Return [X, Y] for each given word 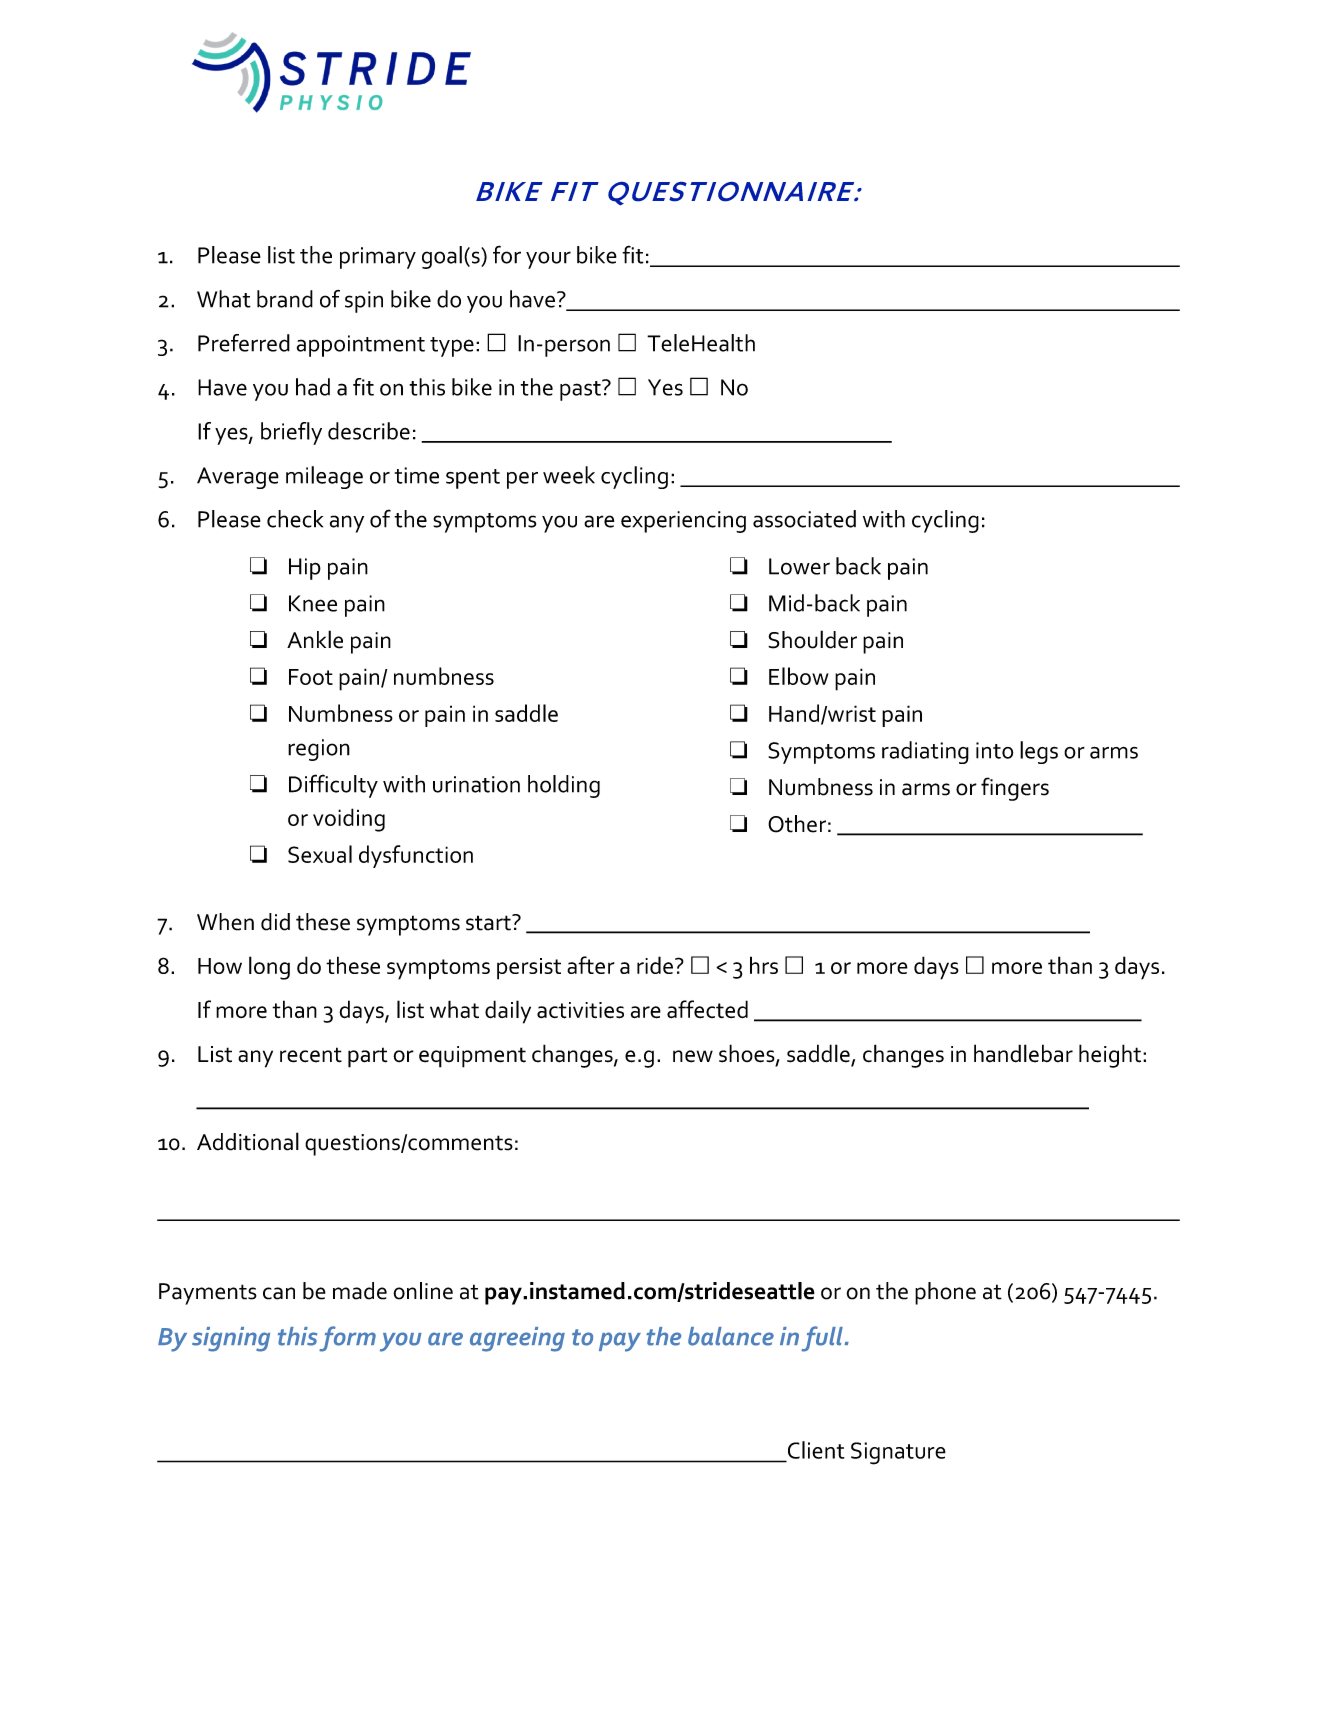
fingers [1015, 789]
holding [564, 786]
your [548, 260]
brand [285, 299]
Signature [898, 1453]
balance [731, 1336]
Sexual [320, 854]
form [347, 1339]
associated [804, 519]
